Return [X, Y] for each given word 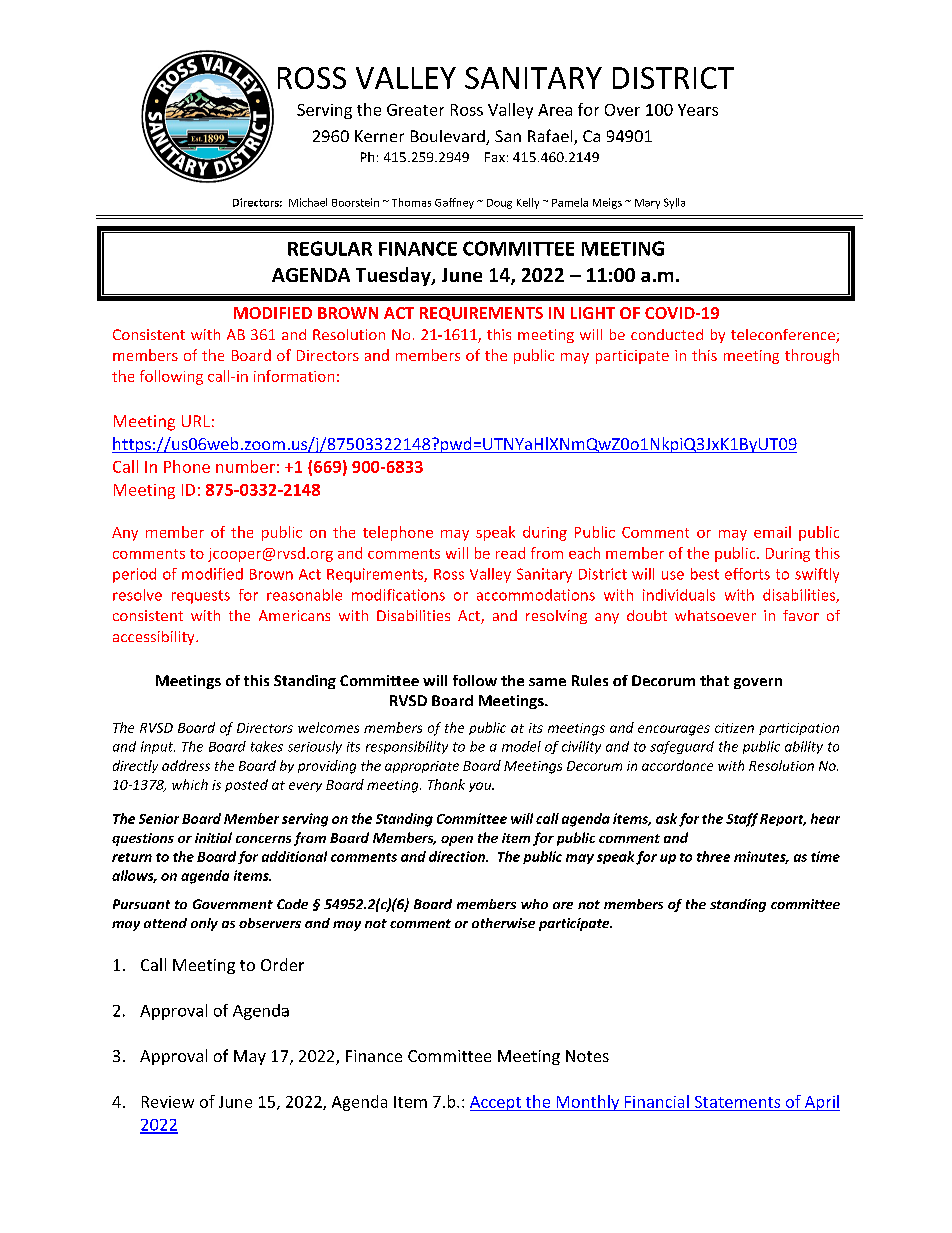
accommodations [536, 595]
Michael [308, 202]
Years [698, 110]
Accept [496, 1103]
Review [168, 1102]
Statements [737, 1102]
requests [201, 597]
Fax [495, 157]
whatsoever [715, 615]
